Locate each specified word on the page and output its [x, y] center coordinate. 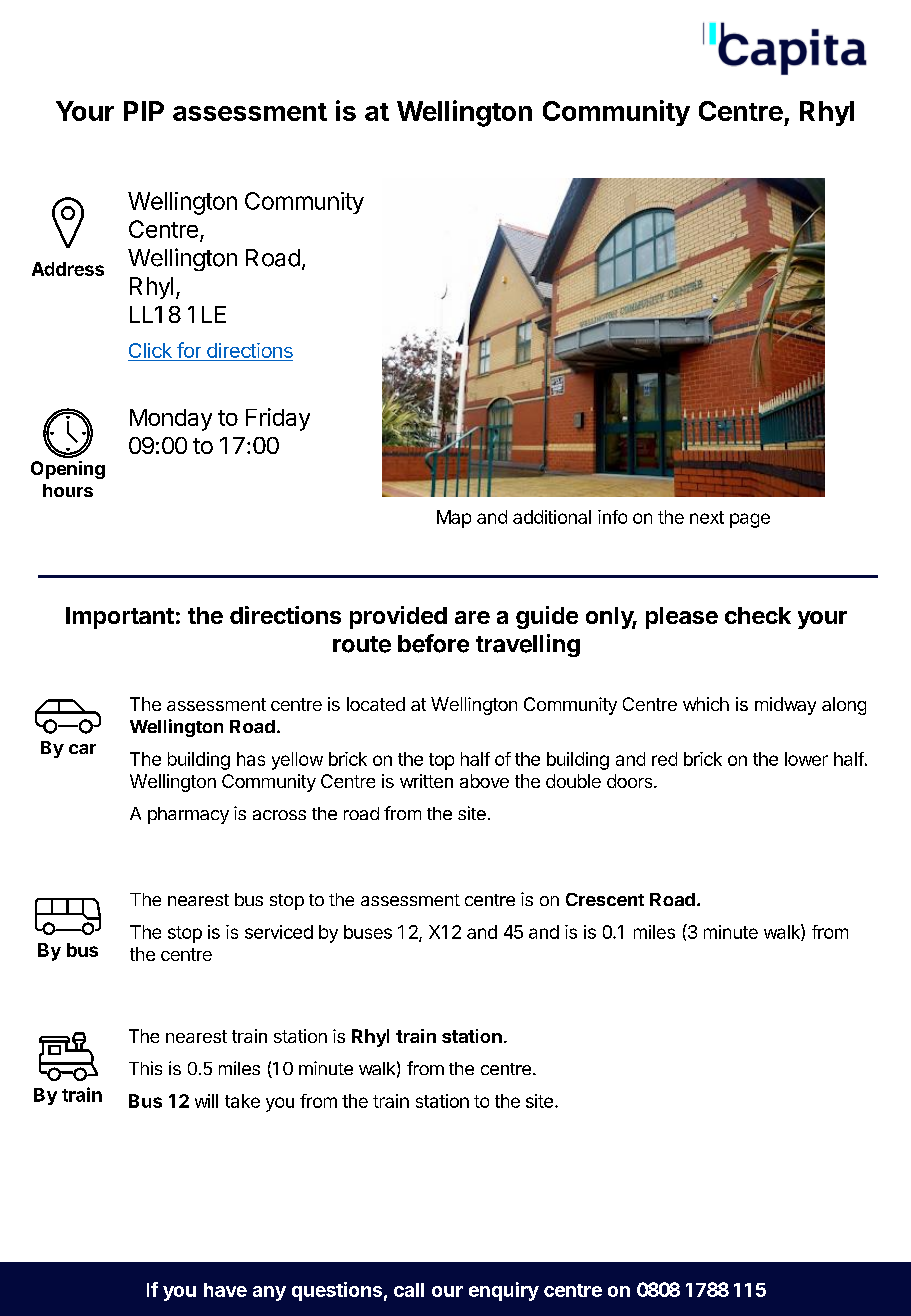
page [750, 520]
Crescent [605, 899]
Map [454, 519]
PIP [144, 111]
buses [368, 932]
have [225, 1290]
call [409, 1290]
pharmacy [188, 815]
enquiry [504, 1291]
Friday [278, 419]
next [707, 517]
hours [68, 490]
